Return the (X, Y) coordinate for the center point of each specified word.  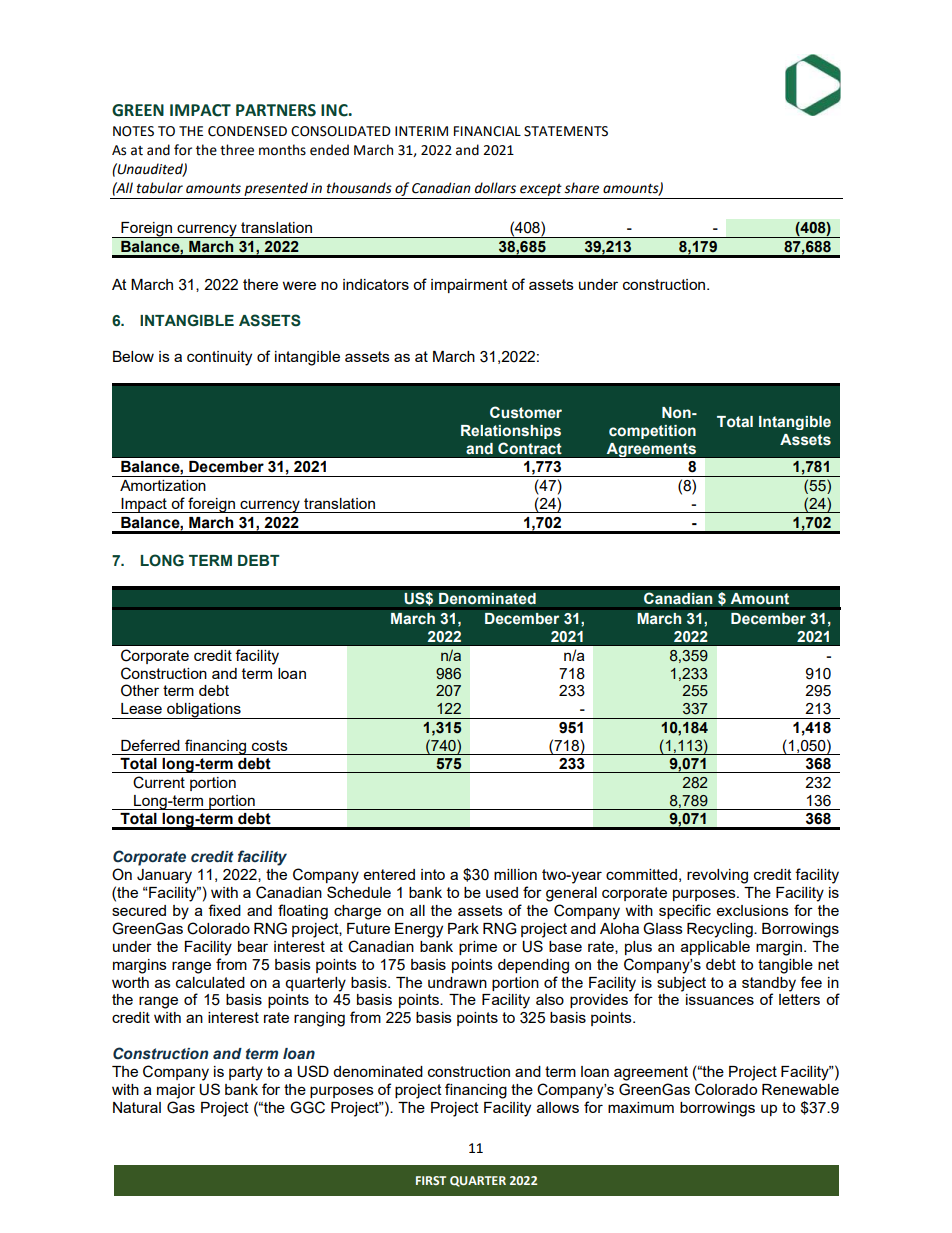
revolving (717, 876)
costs (270, 745)
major (176, 1091)
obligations (204, 711)
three (237, 150)
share (581, 188)
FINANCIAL (487, 131)
